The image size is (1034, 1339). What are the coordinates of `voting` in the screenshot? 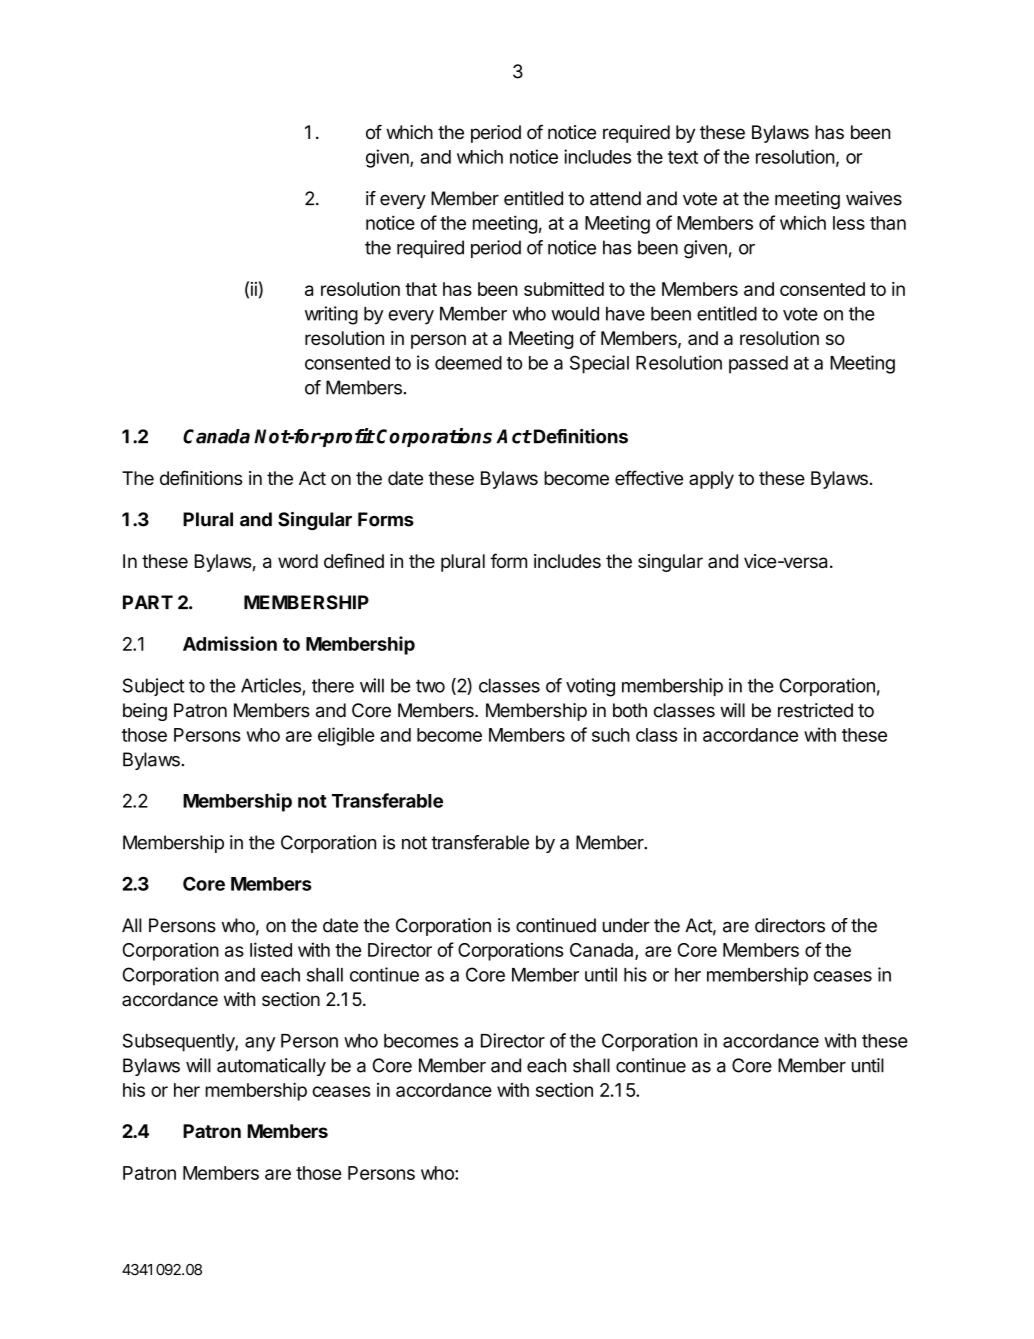 It's located at (590, 687).
